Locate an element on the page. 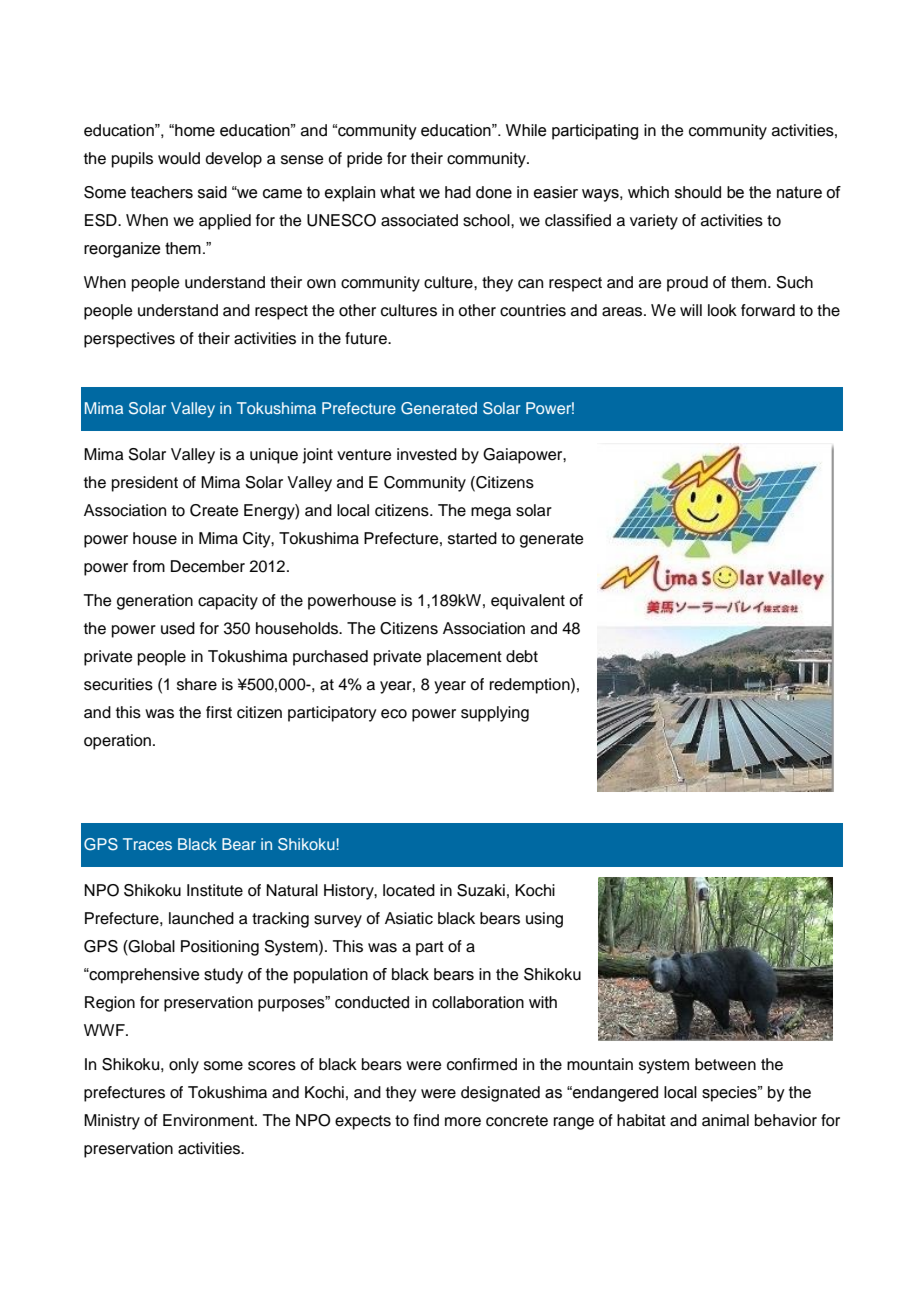 Image resolution: width=924 pixels, height=1308 pixels. would is located at coordinates (179, 158).
